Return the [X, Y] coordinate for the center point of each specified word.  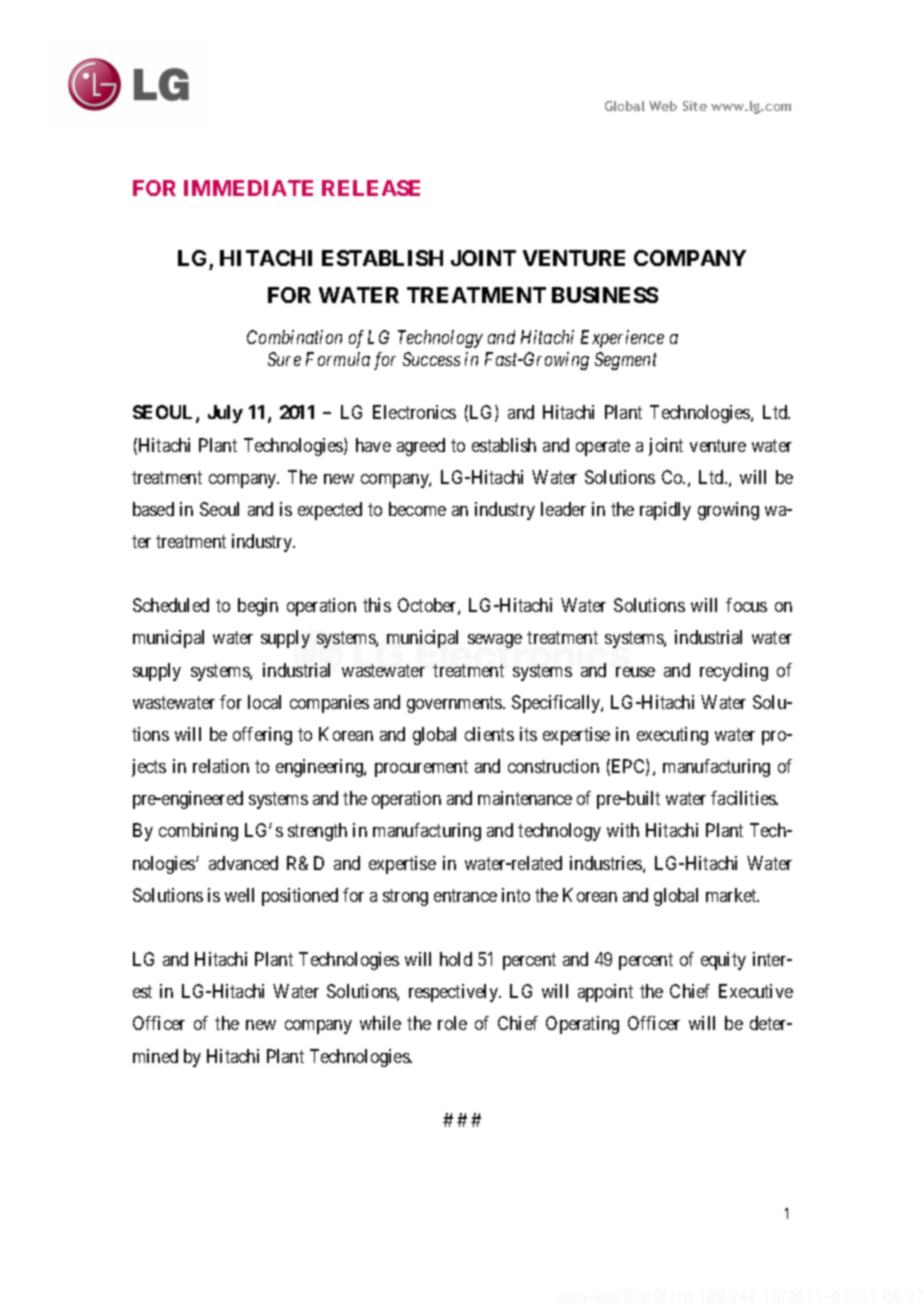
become [417, 509]
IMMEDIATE [248, 188]
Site [695, 106]
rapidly [665, 511]
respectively [454, 993]
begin [258, 607]
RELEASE [371, 188]
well [239, 895]
